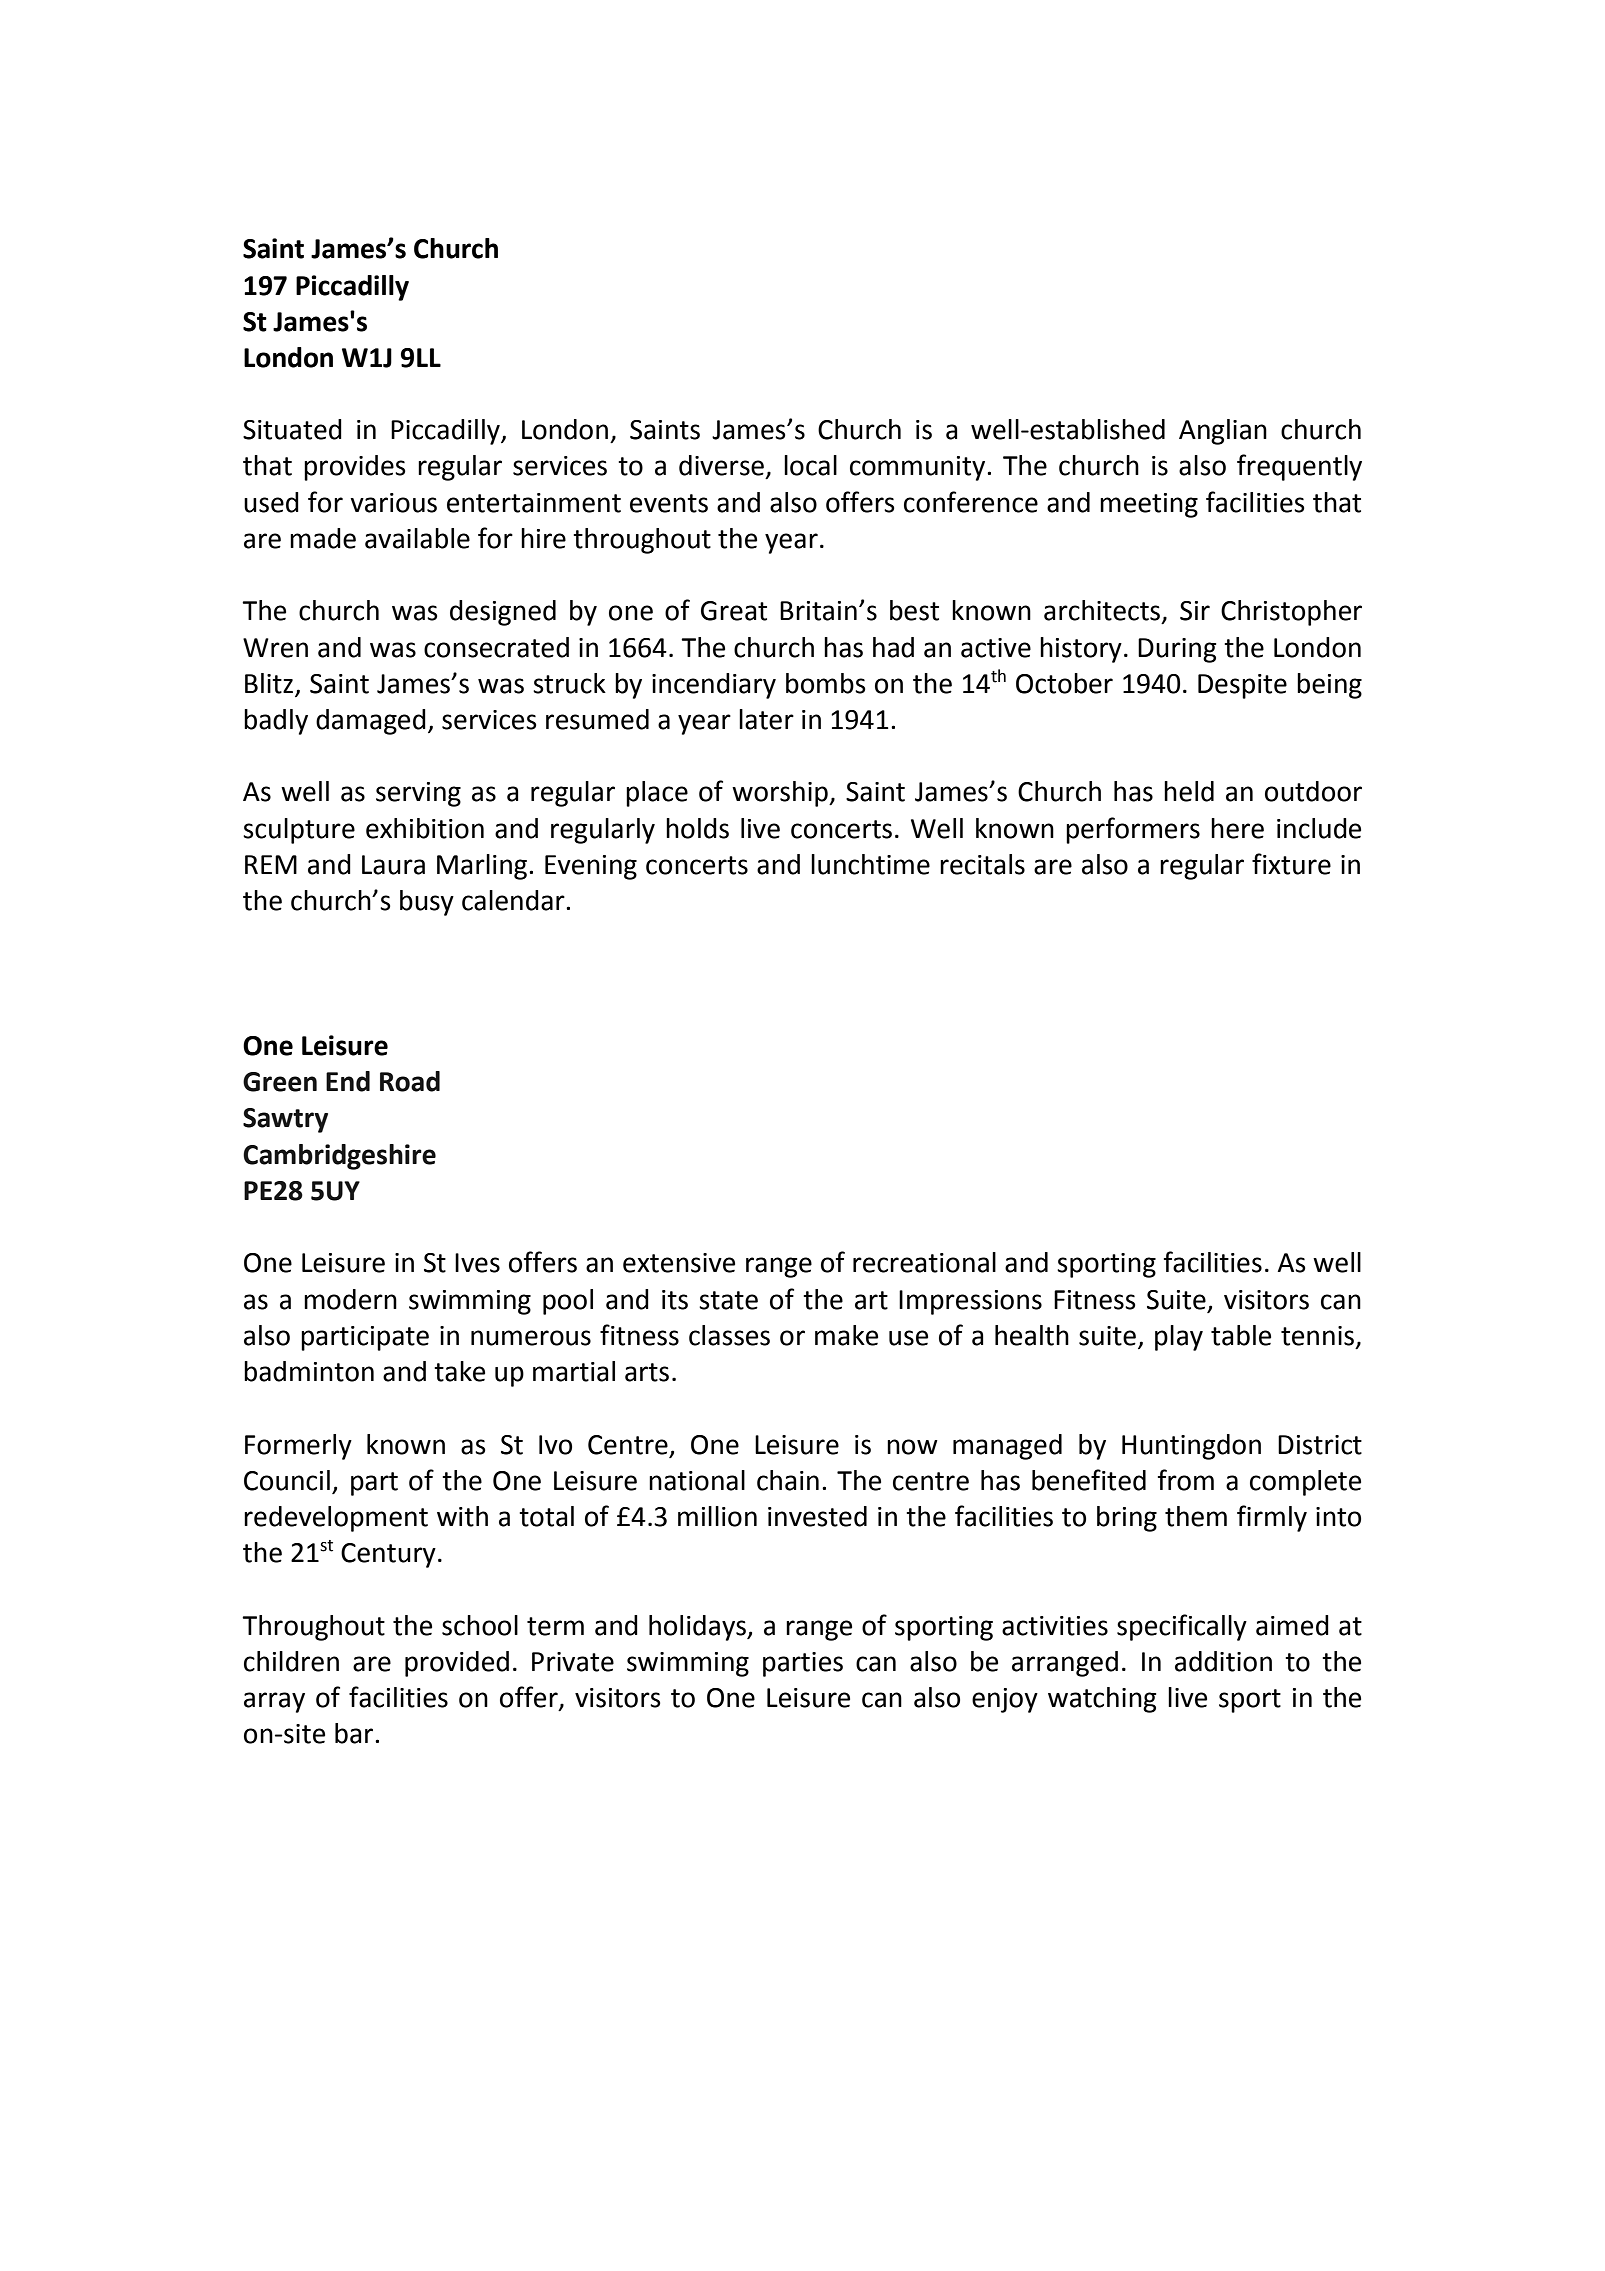 Image resolution: width=1605 pixels, height=2271 pixels. I want to click on holidays, so click(698, 1628).
